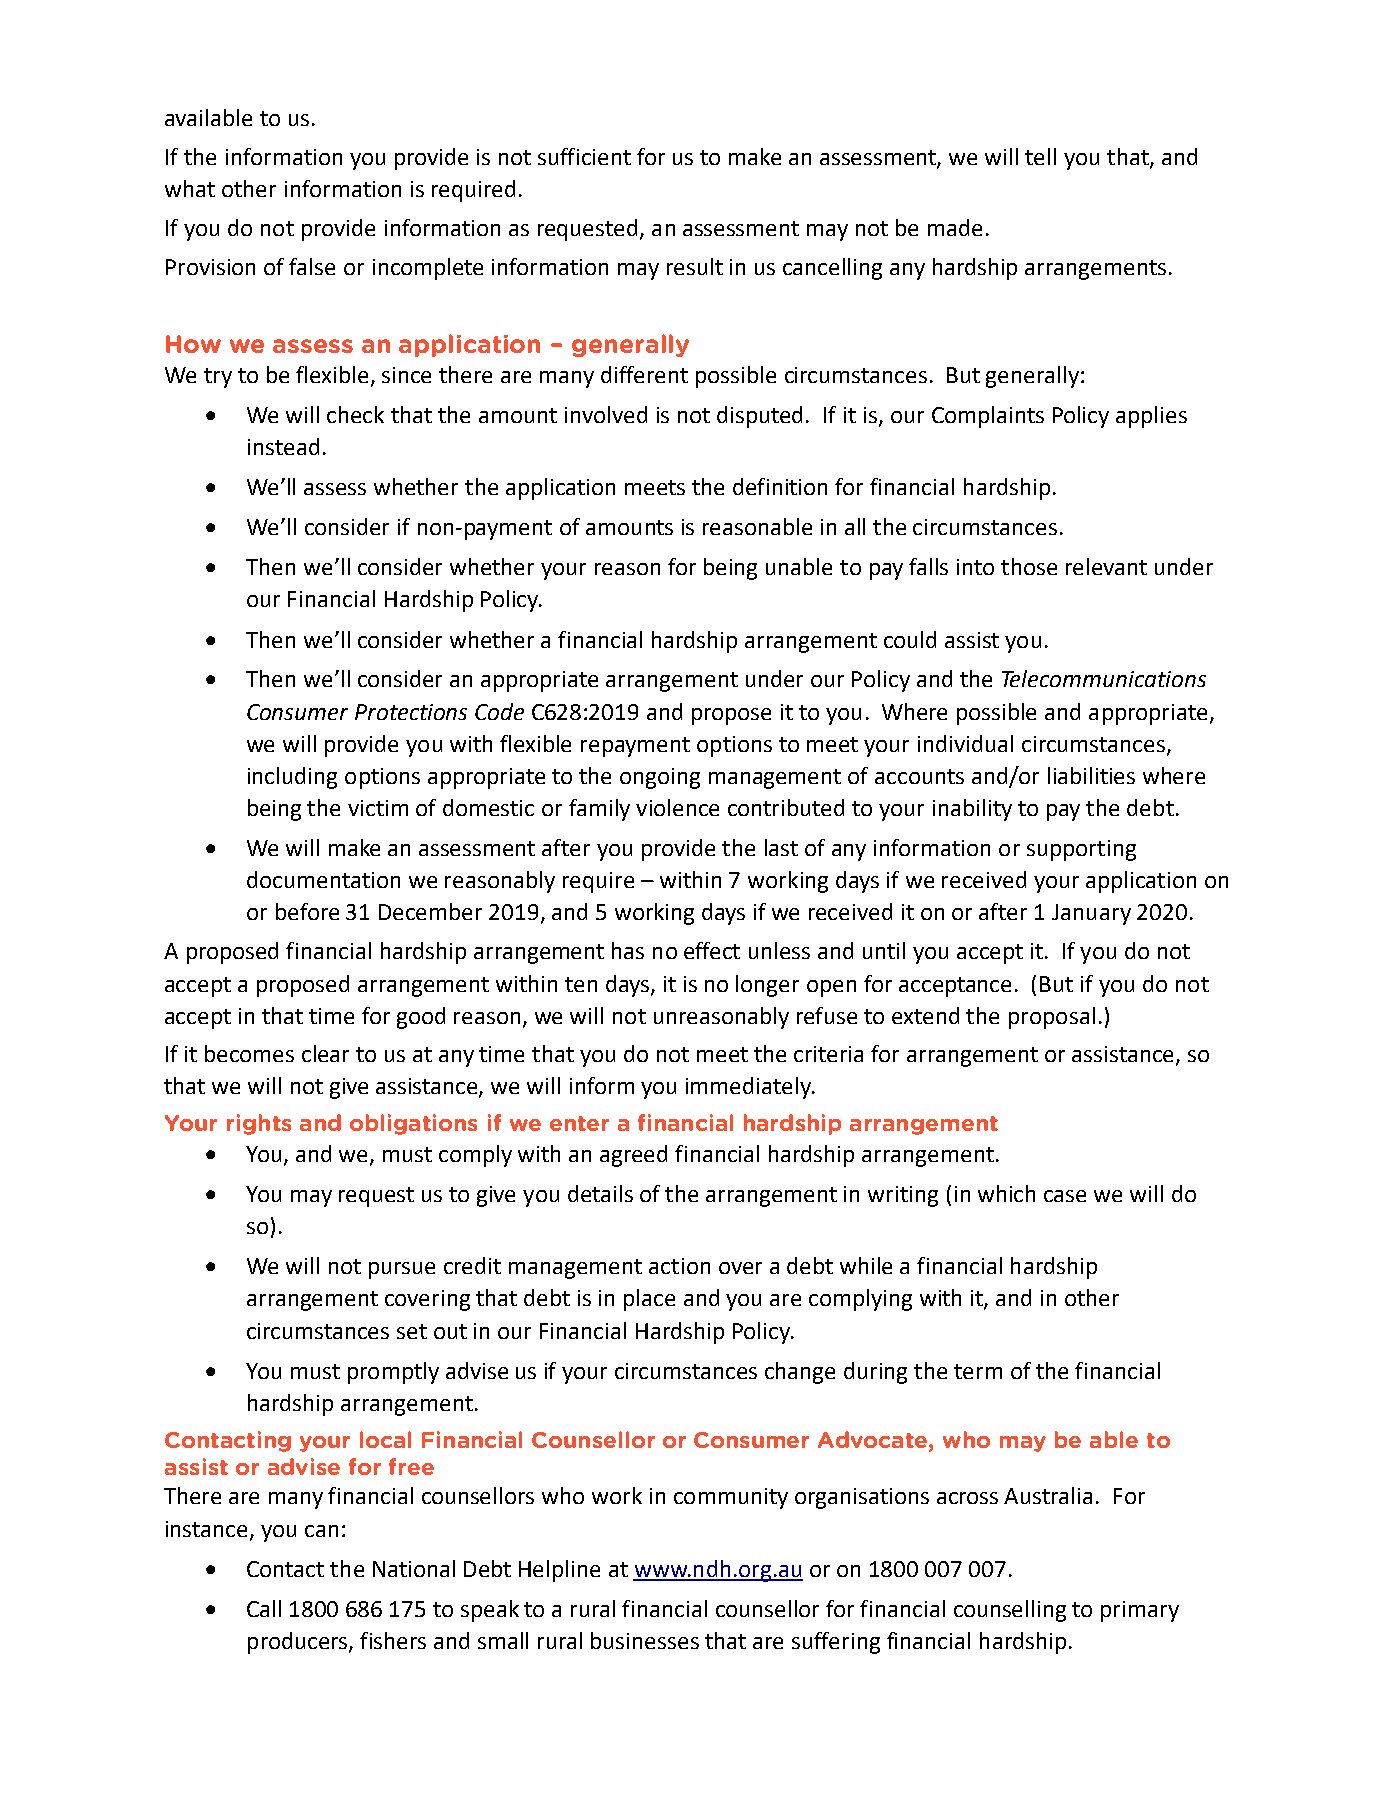 This screenshot has height=1806, width=1396. I want to click on Protections, so click(411, 712).
